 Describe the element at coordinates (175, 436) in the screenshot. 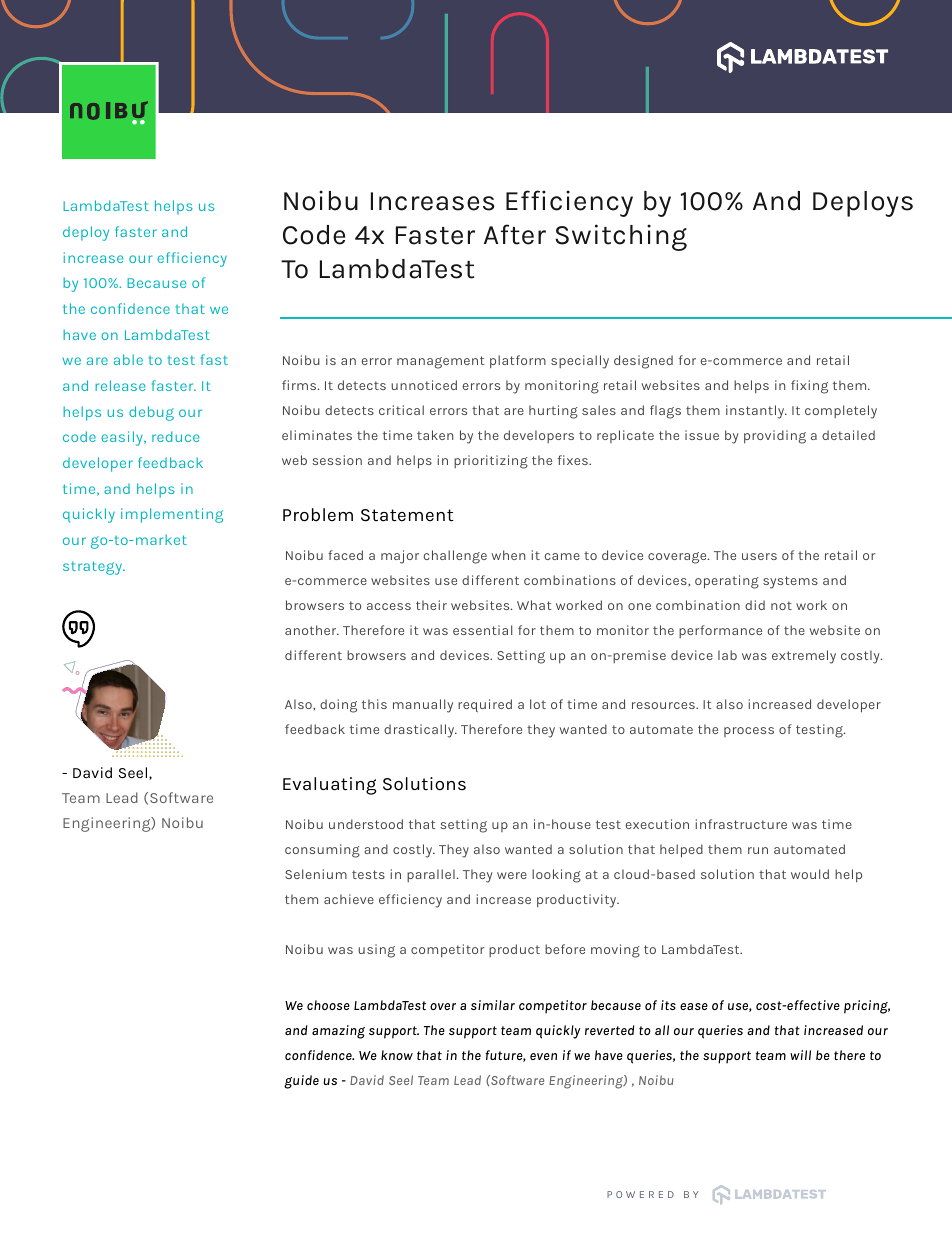

I see `reduce` at that location.
